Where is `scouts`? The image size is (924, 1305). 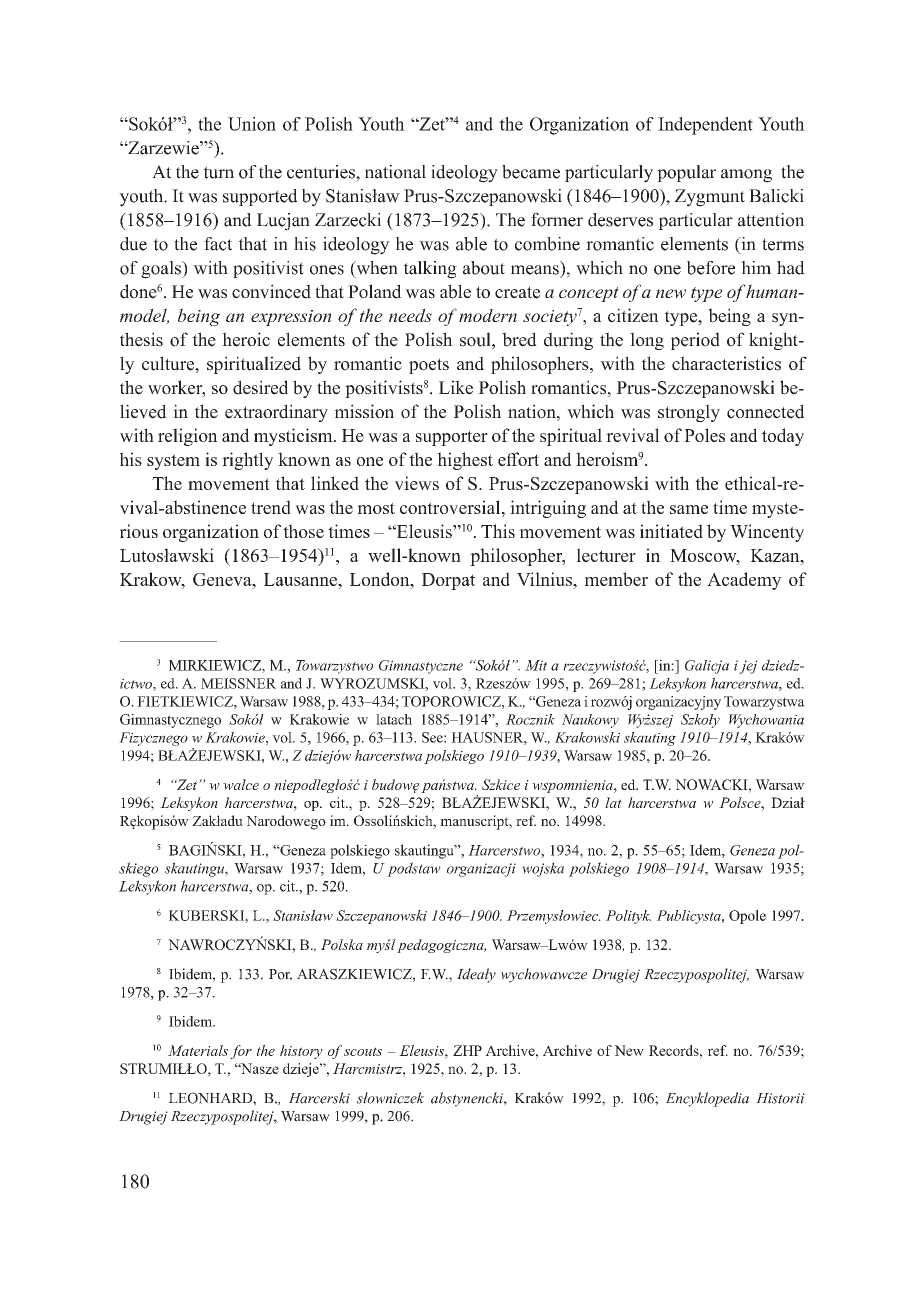
scouts is located at coordinates (363, 1051).
